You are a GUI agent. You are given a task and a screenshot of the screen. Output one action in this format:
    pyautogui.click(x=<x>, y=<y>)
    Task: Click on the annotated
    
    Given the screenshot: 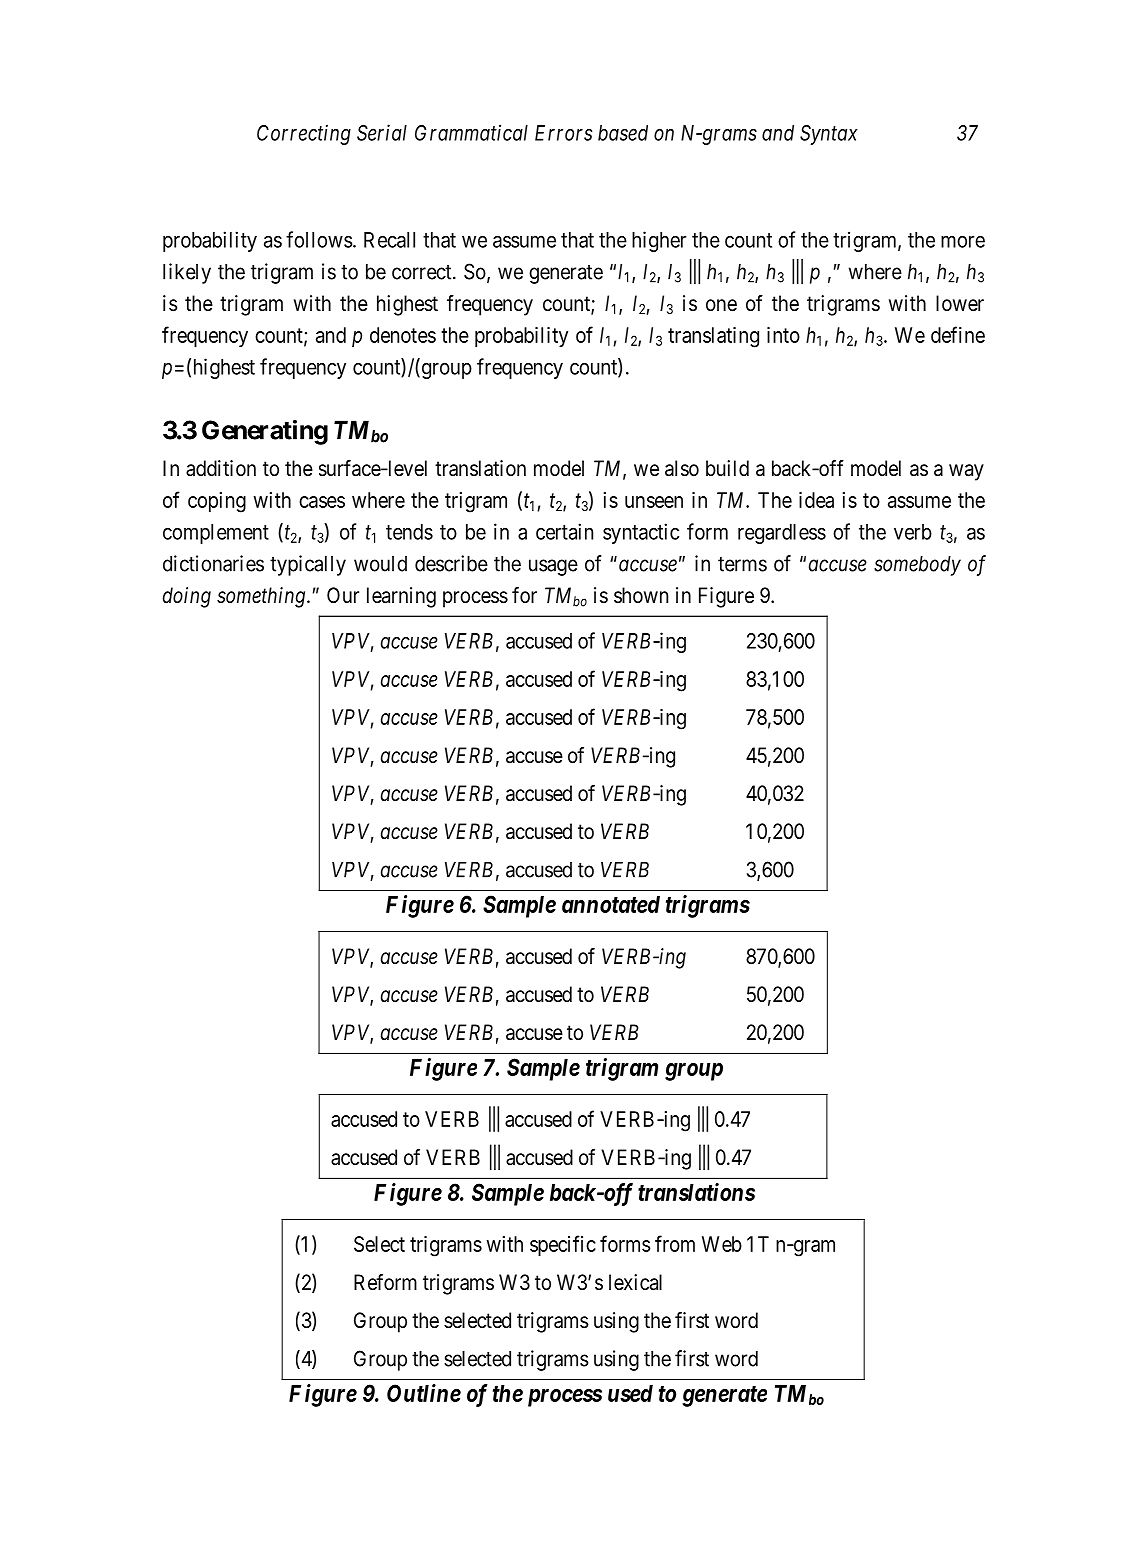 What is the action you would take?
    pyautogui.click(x=611, y=904)
